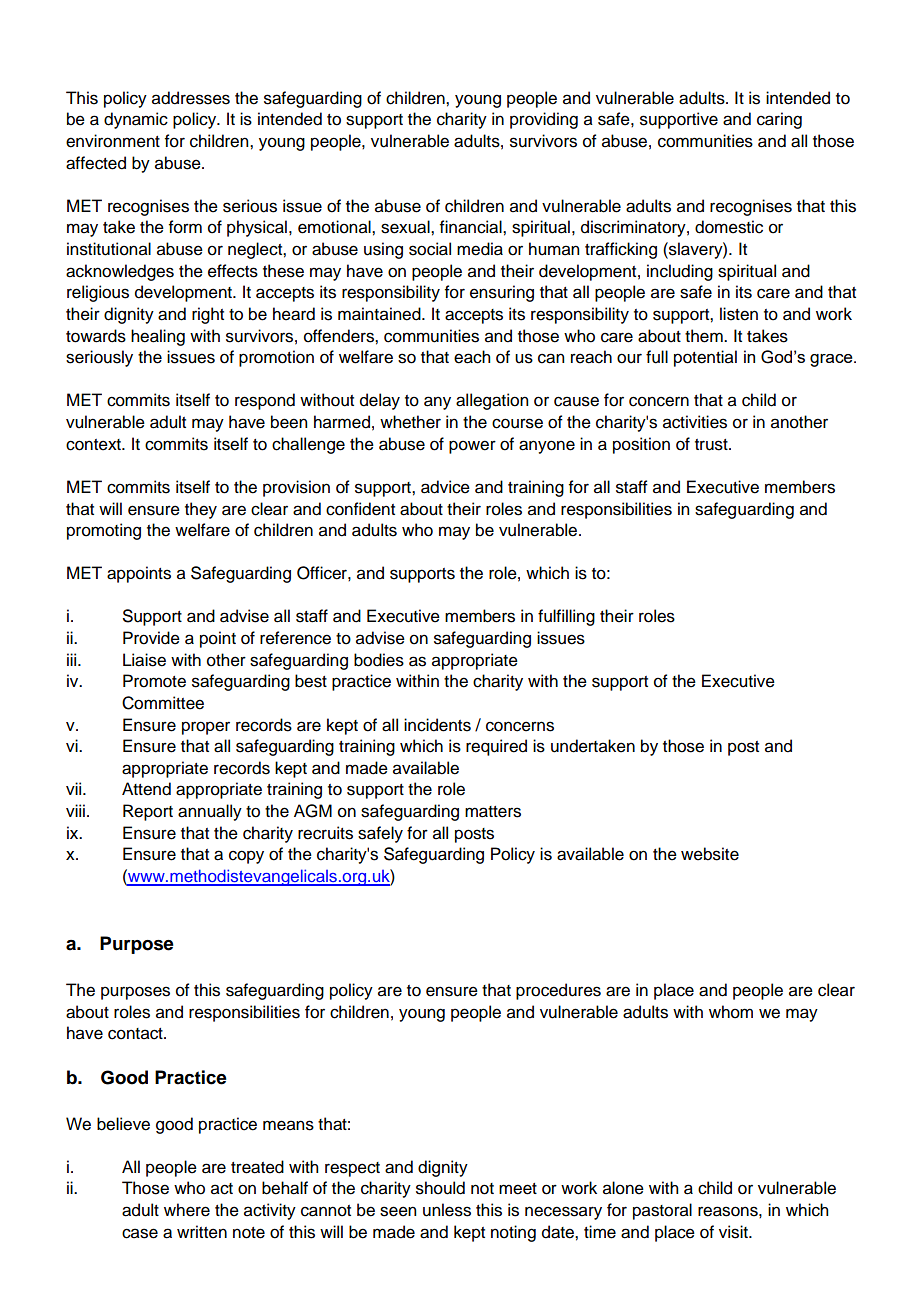  What do you see at coordinates (734, 1232) in the image?
I see `visit` at bounding box center [734, 1232].
